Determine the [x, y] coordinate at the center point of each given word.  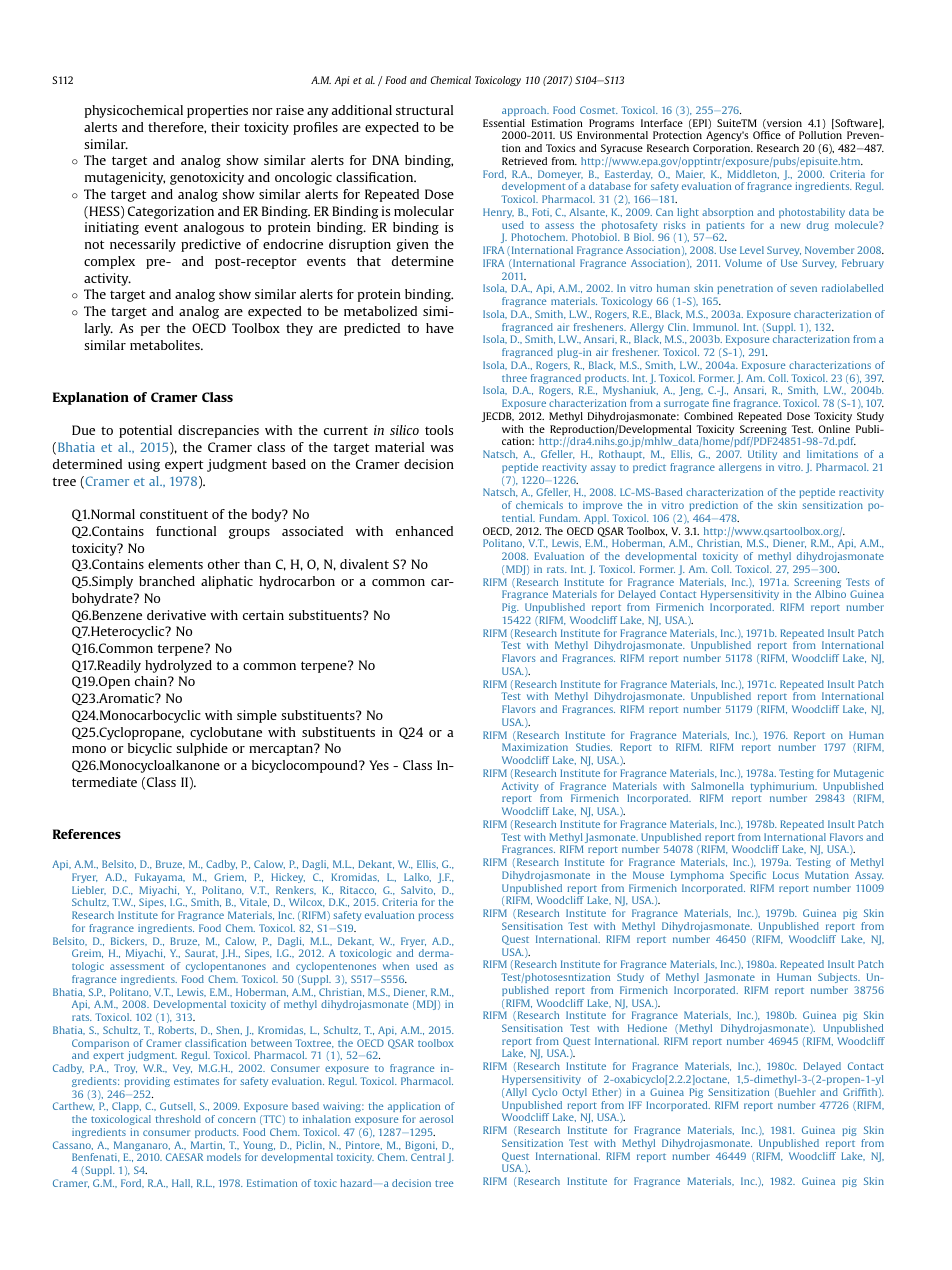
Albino [830, 594]
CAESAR [184, 1157]
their [225, 127]
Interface [662, 123]
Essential [504, 123]
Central [428, 1157]
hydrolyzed [178, 666]
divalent [364, 564]
